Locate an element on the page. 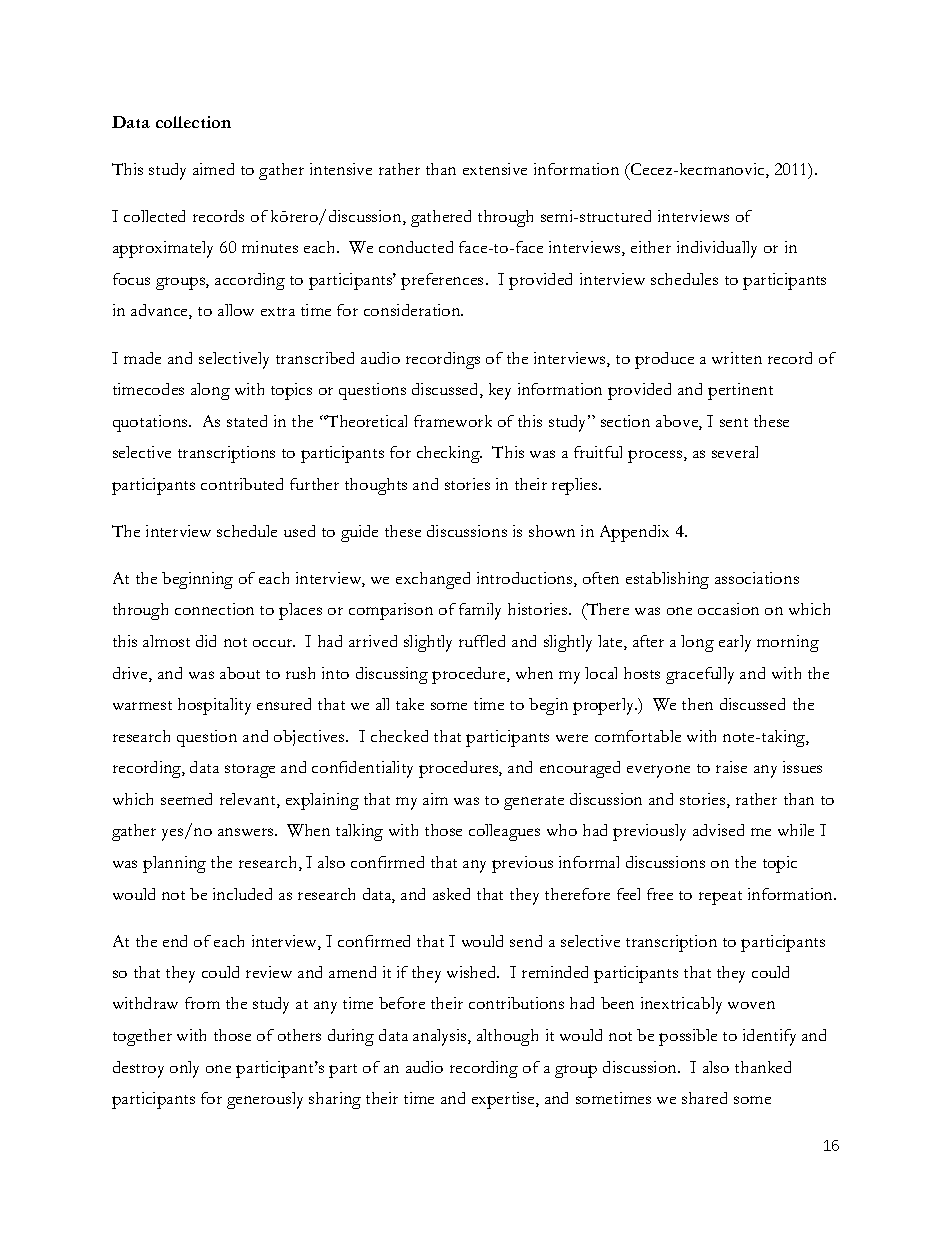  only is located at coordinates (184, 1069).
